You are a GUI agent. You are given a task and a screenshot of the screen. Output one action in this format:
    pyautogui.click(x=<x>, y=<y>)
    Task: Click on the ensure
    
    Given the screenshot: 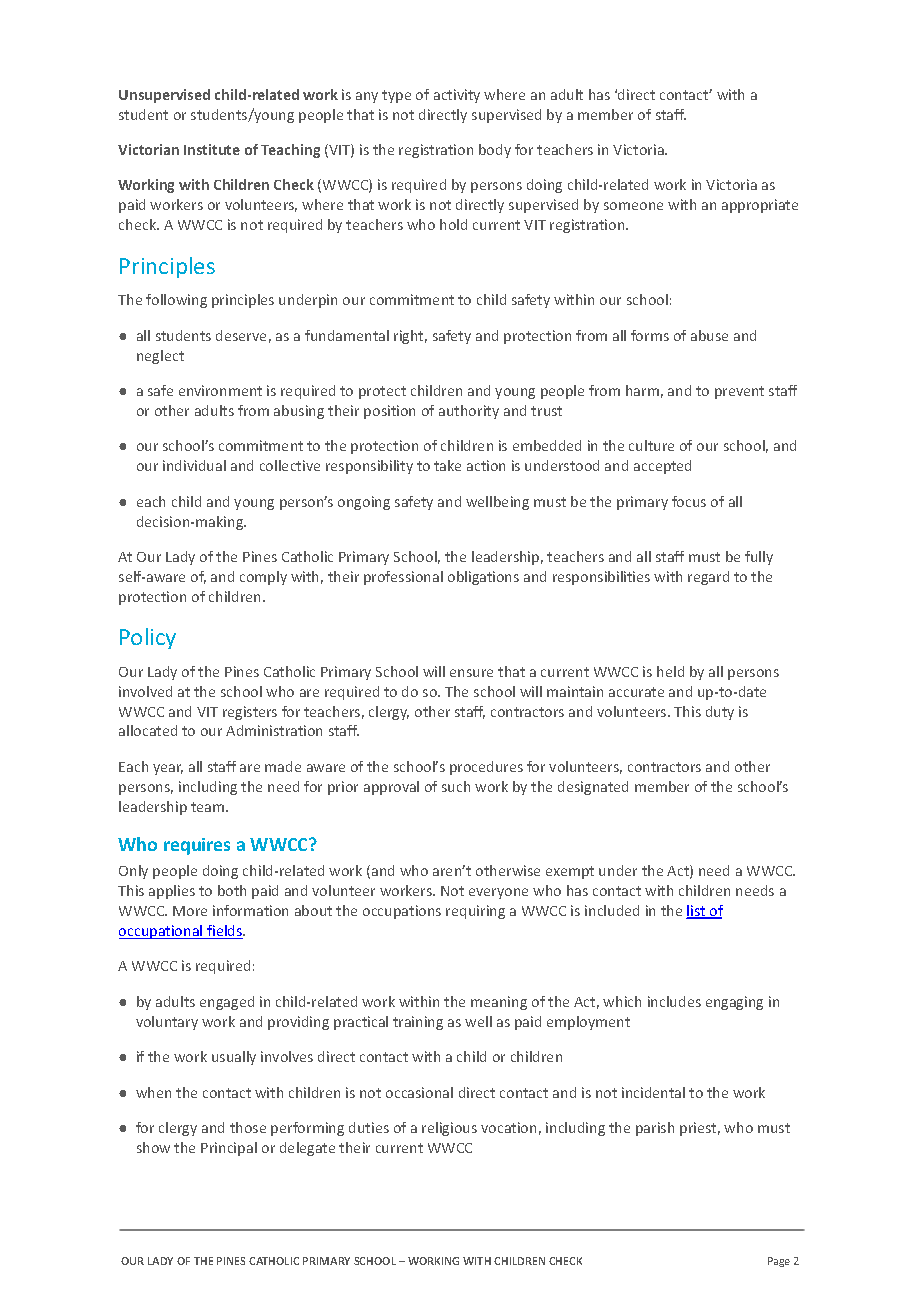 What is the action you would take?
    pyautogui.click(x=471, y=673)
